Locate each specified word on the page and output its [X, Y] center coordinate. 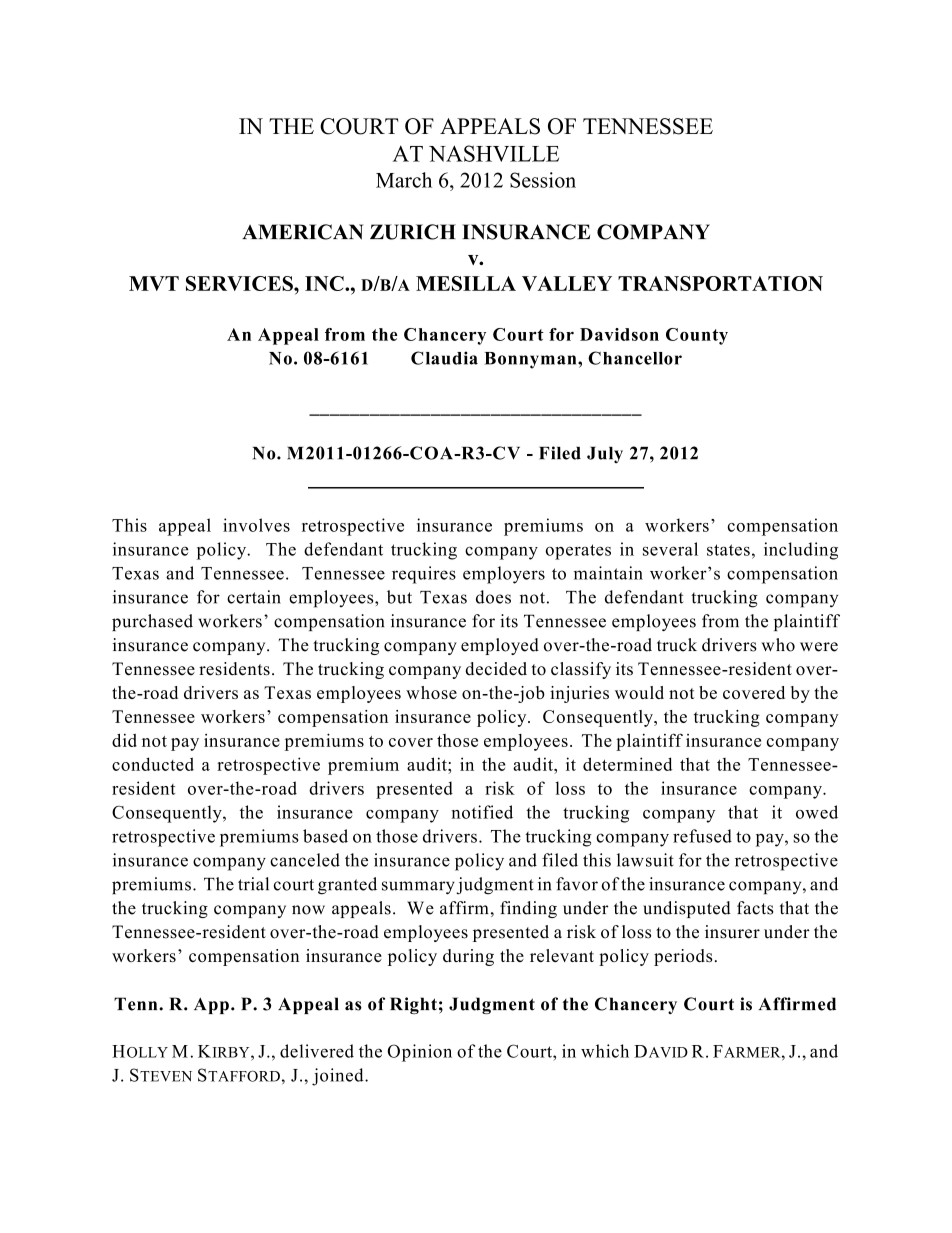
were [819, 647]
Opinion [419, 1053]
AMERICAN [302, 232]
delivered [317, 1051]
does [493, 597]
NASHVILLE [494, 153]
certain [254, 597]
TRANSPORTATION [720, 283]
